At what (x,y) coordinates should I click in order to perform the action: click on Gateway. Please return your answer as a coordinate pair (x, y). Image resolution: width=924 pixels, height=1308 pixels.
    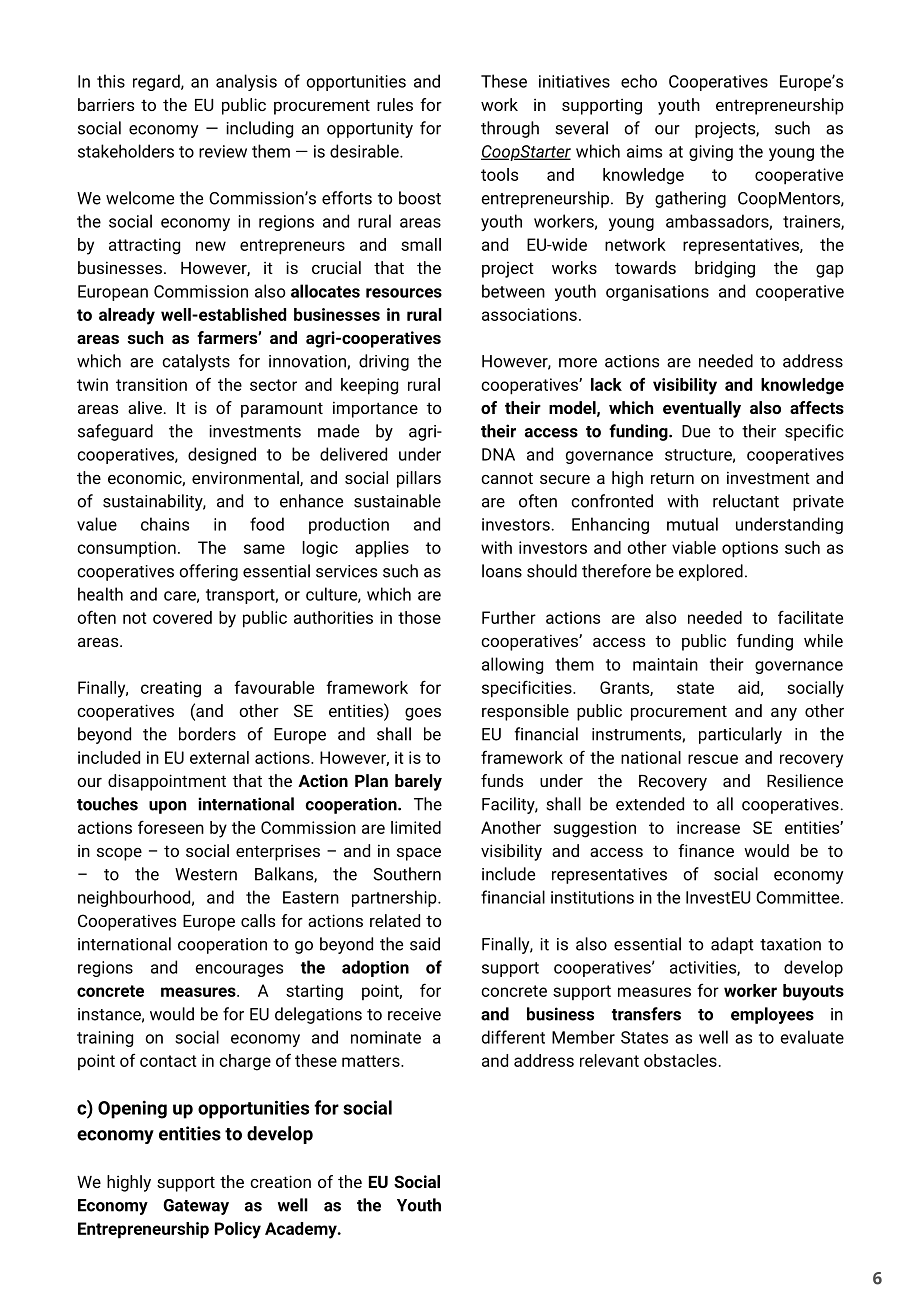
    Looking at the image, I should click on (196, 1207).
